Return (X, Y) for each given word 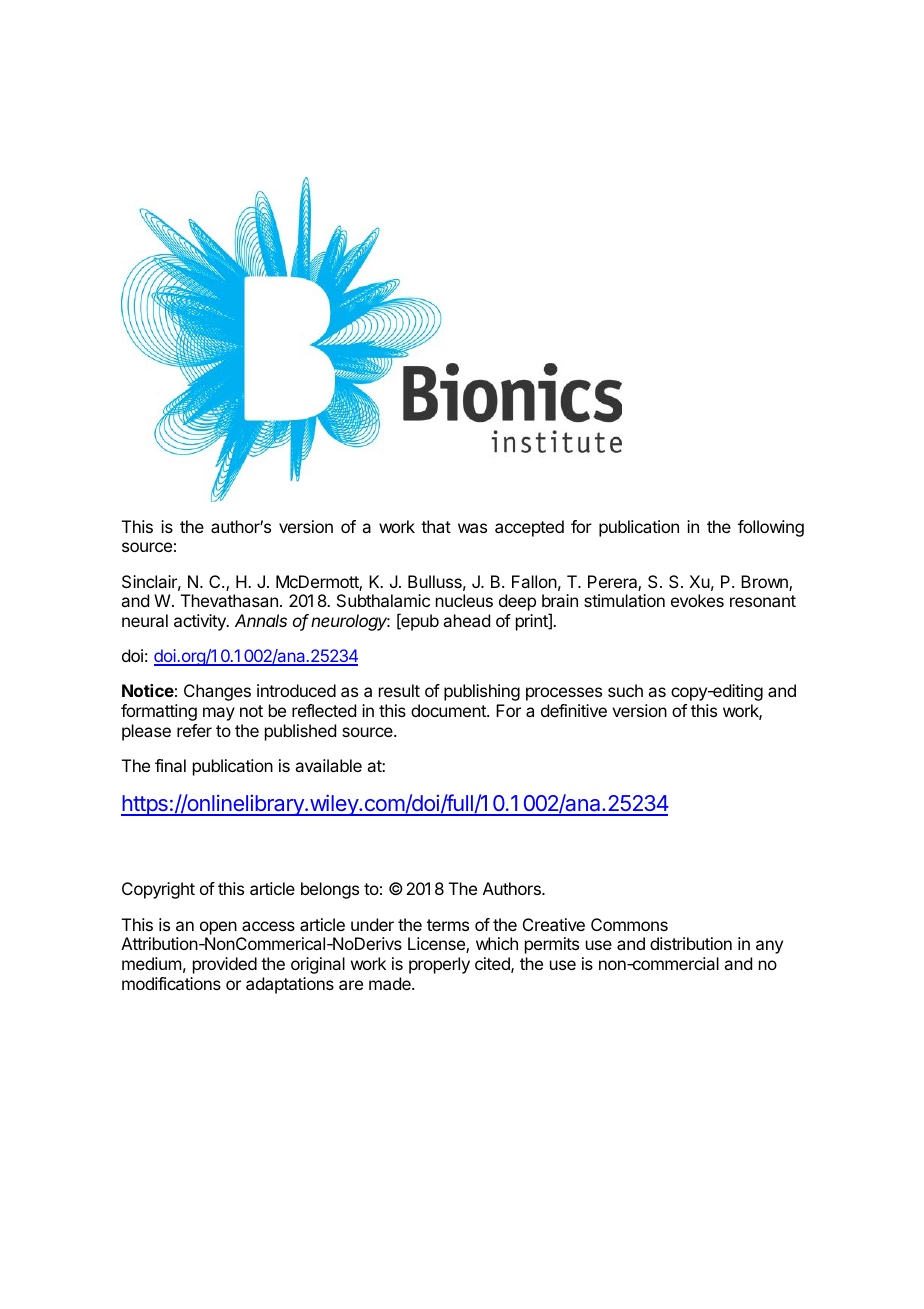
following (771, 528)
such (625, 690)
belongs (330, 890)
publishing (482, 692)
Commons (629, 924)
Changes (217, 692)
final (170, 765)
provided (225, 965)
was (472, 528)
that (436, 526)
